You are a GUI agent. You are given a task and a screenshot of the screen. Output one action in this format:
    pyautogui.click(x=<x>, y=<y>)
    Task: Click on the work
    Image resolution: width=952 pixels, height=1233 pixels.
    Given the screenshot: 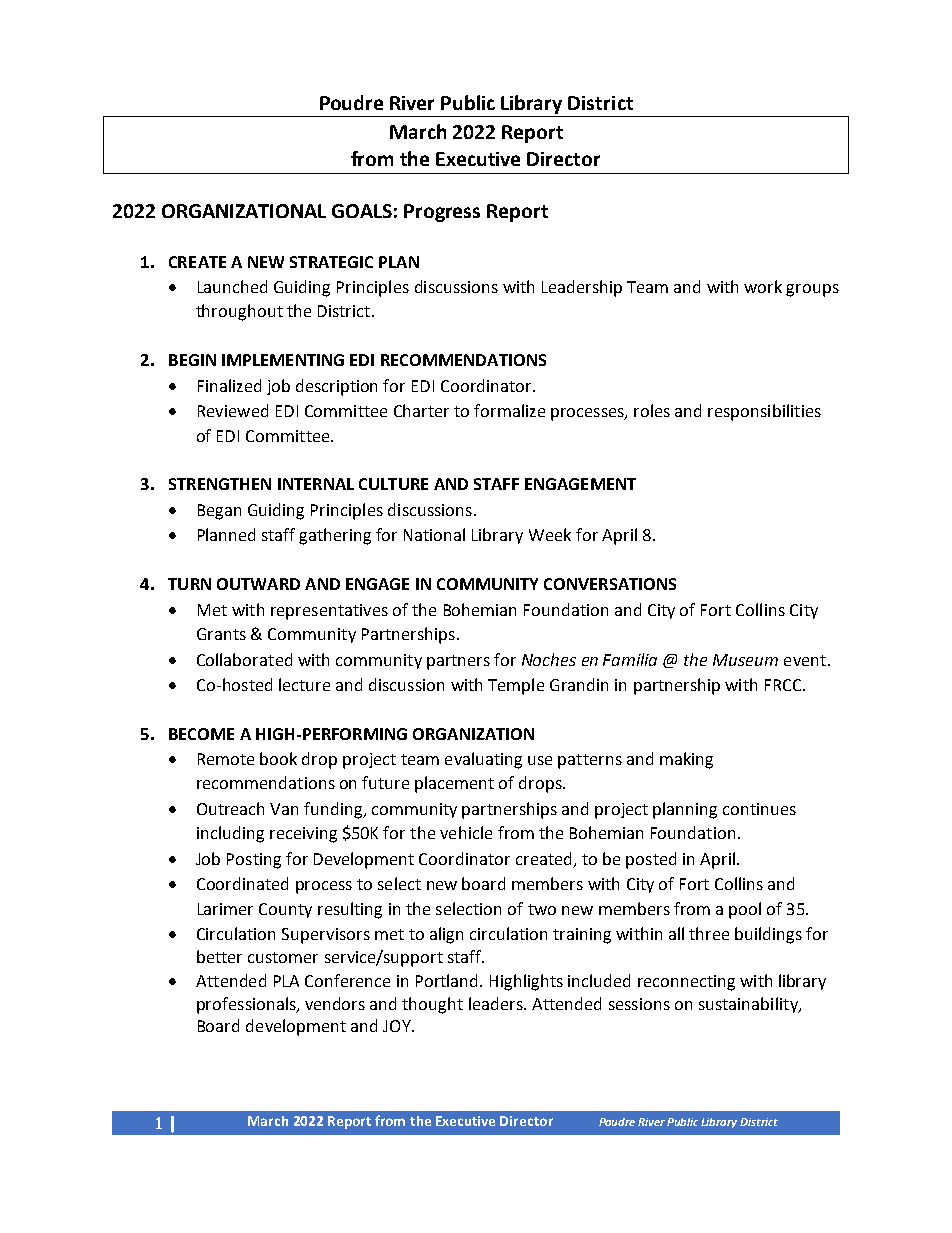 What is the action you would take?
    pyautogui.click(x=763, y=286)
